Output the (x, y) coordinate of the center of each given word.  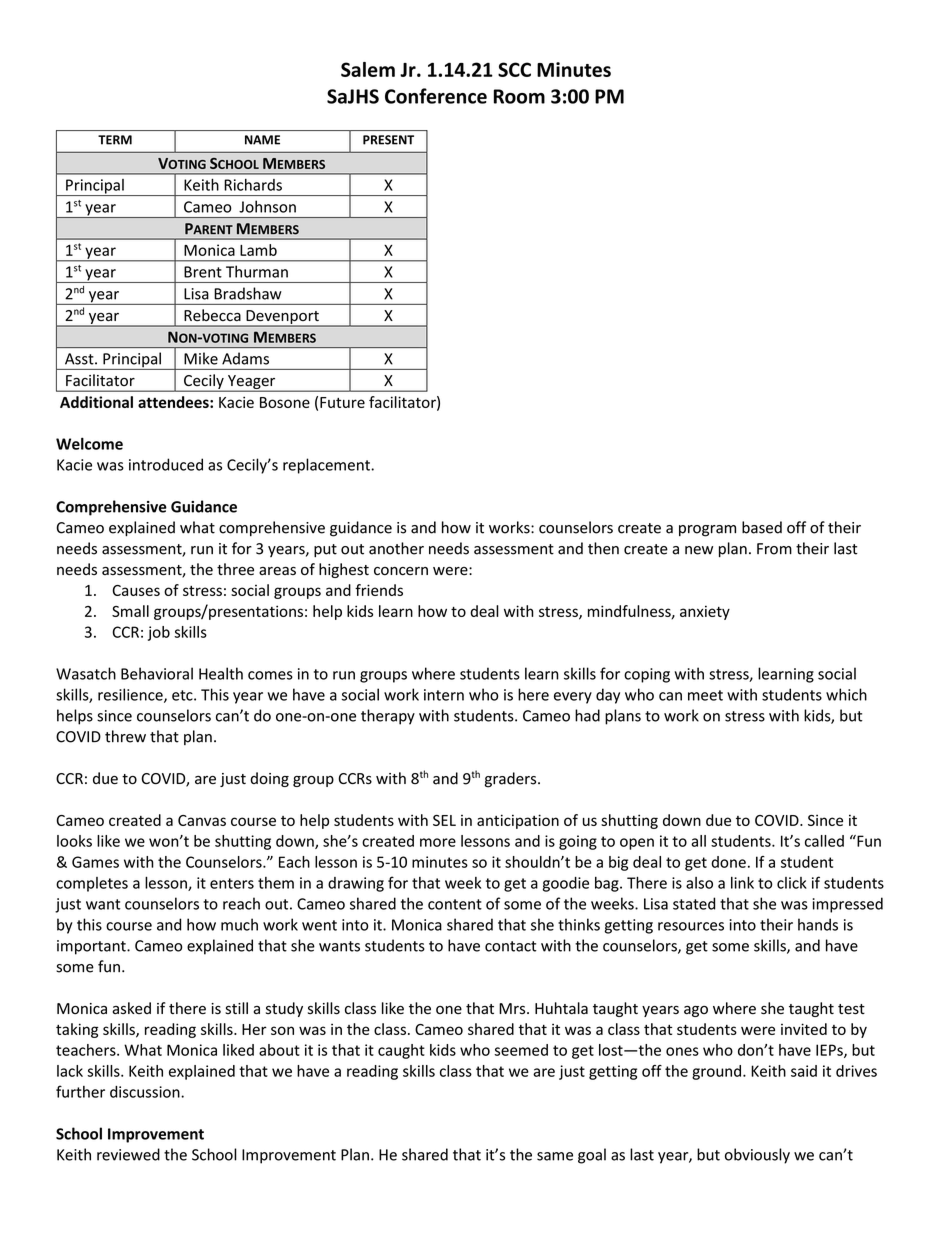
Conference (436, 96)
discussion (146, 1092)
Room (519, 96)
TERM (115, 140)
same (555, 1156)
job (159, 633)
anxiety (705, 612)
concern (401, 571)
